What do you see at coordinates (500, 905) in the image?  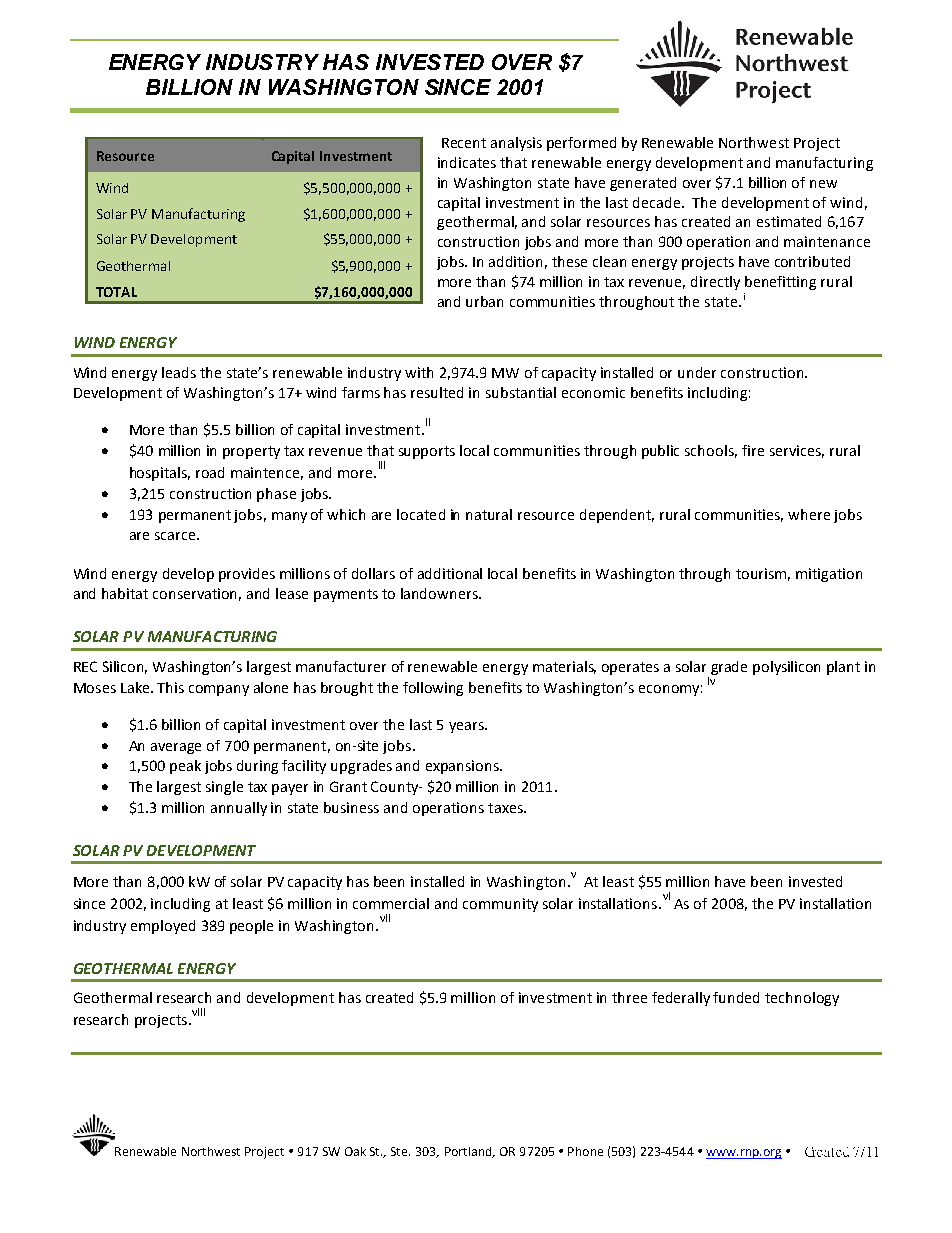 I see `community` at bounding box center [500, 905].
